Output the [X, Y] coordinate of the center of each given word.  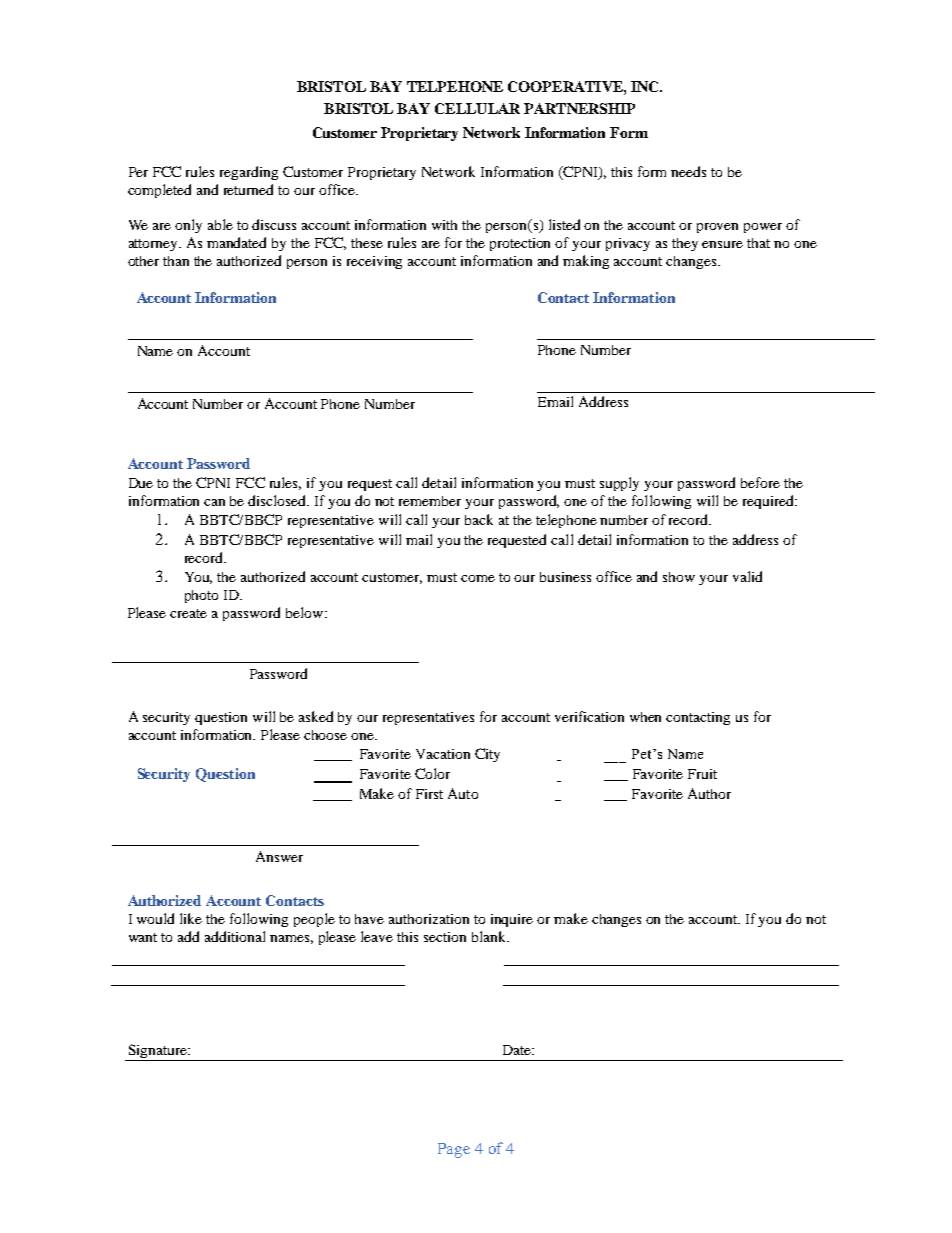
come [478, 578]
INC [646, 86]
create [188, 613]
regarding [249, 173]
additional [235, 936]
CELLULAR [477, 108]
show [679, 577]
